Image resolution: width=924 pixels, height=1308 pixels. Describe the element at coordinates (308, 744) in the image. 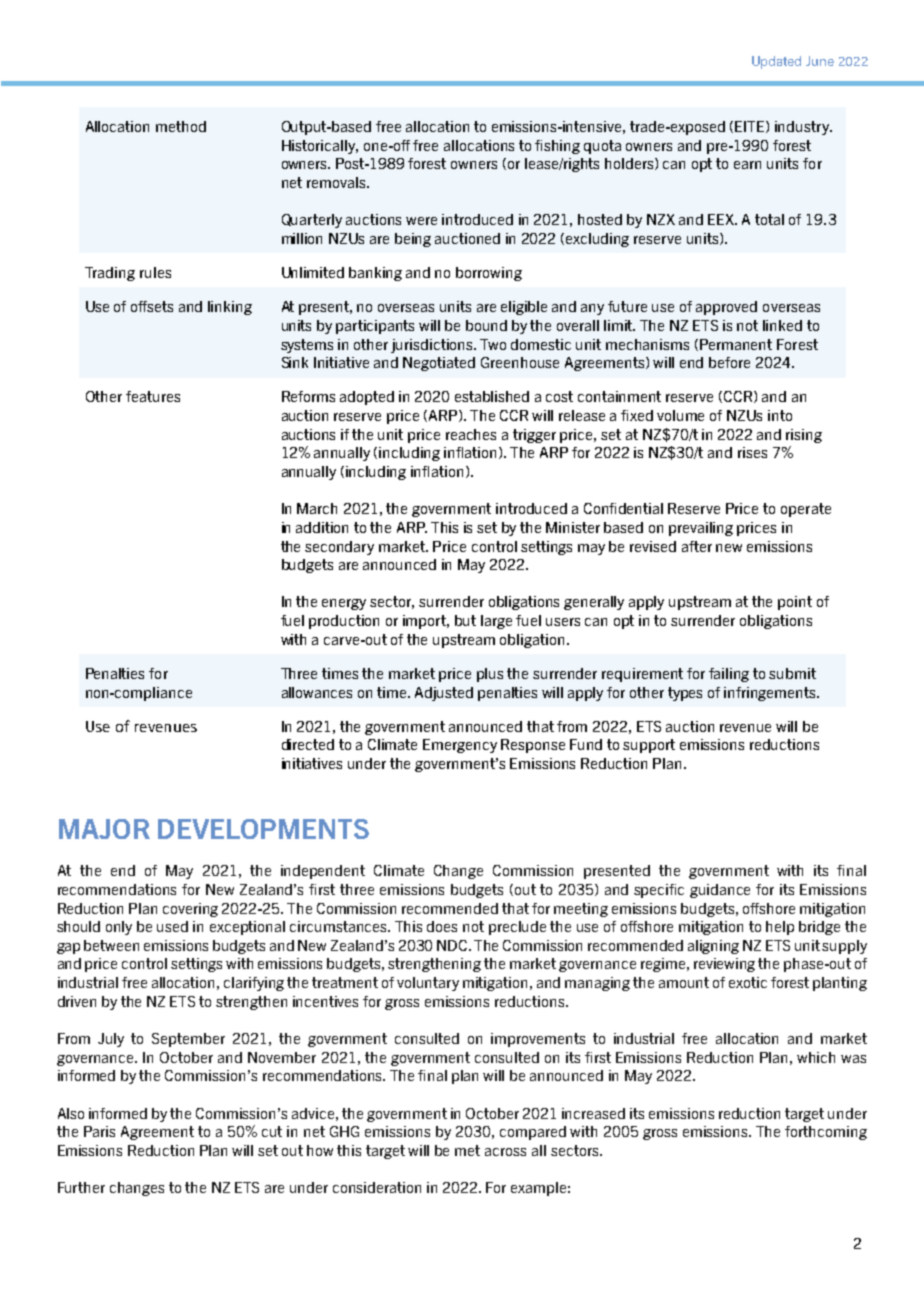

I see `directed` at that location.
